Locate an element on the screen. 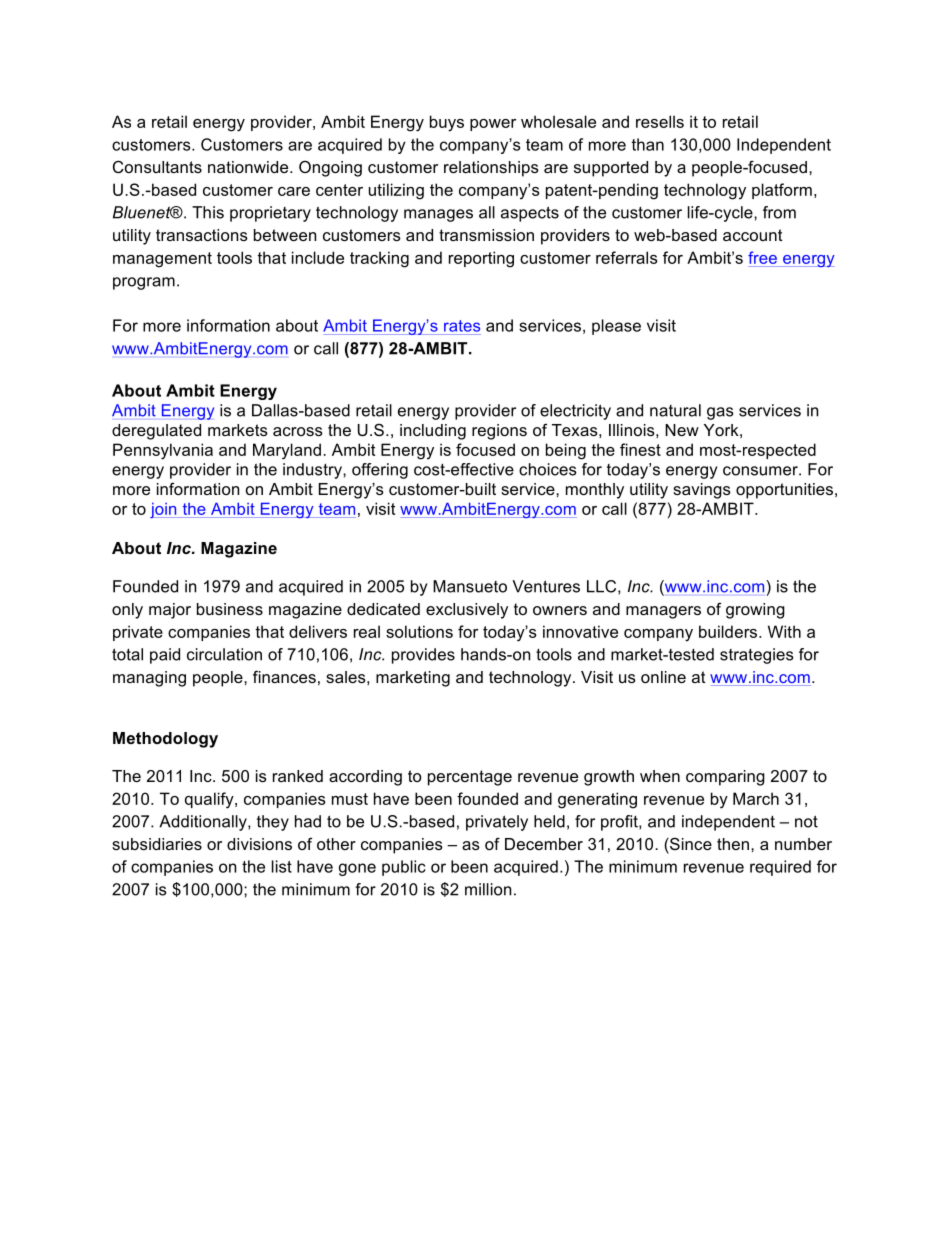 This screenshot has width=952, height=1233. business is located at coordinates (230, 609).
